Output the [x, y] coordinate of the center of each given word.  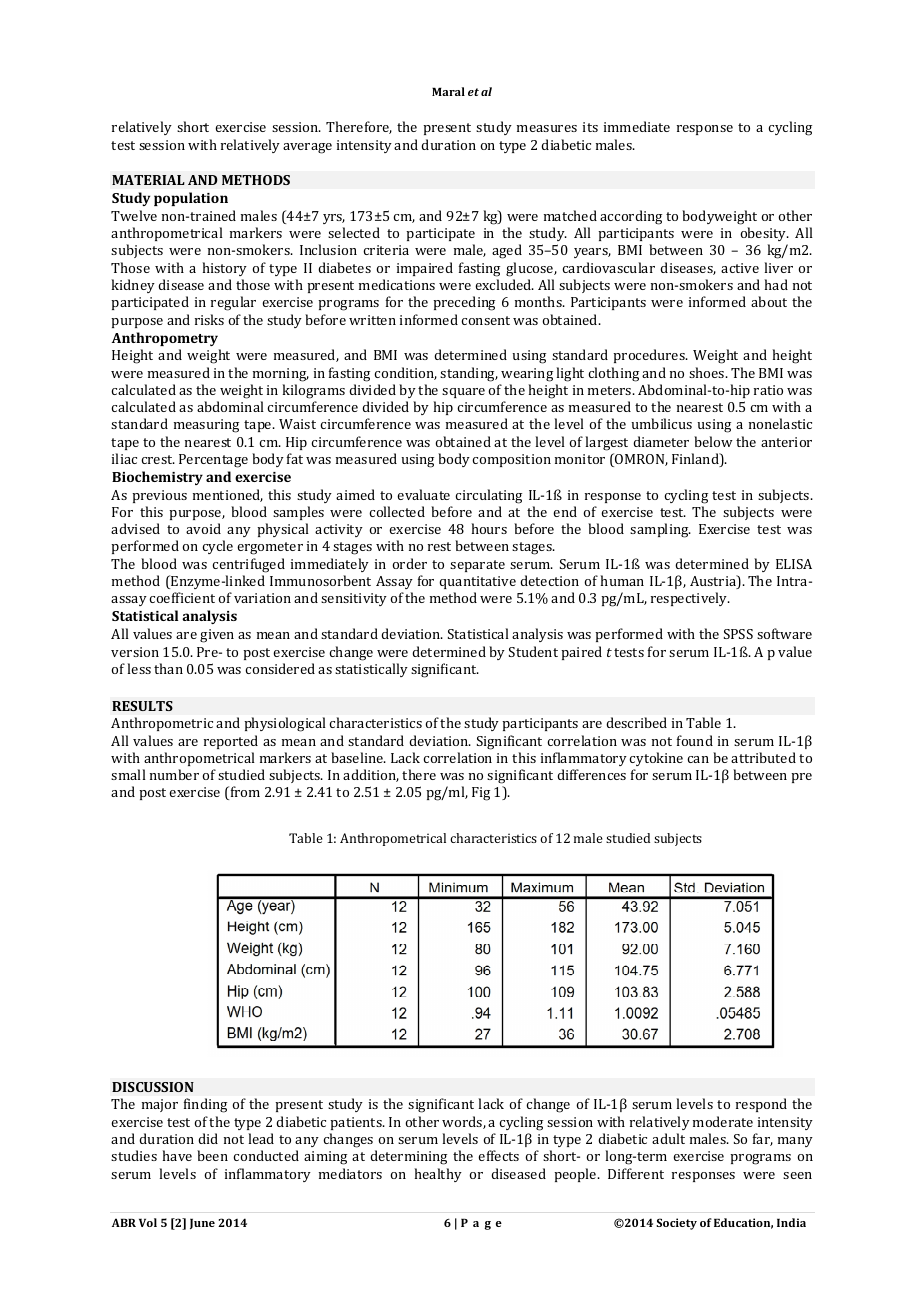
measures [547, 128]
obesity [764, 234]
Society [676, 1224]
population [191, 199]
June [202, 1223]
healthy [438, 1175]
